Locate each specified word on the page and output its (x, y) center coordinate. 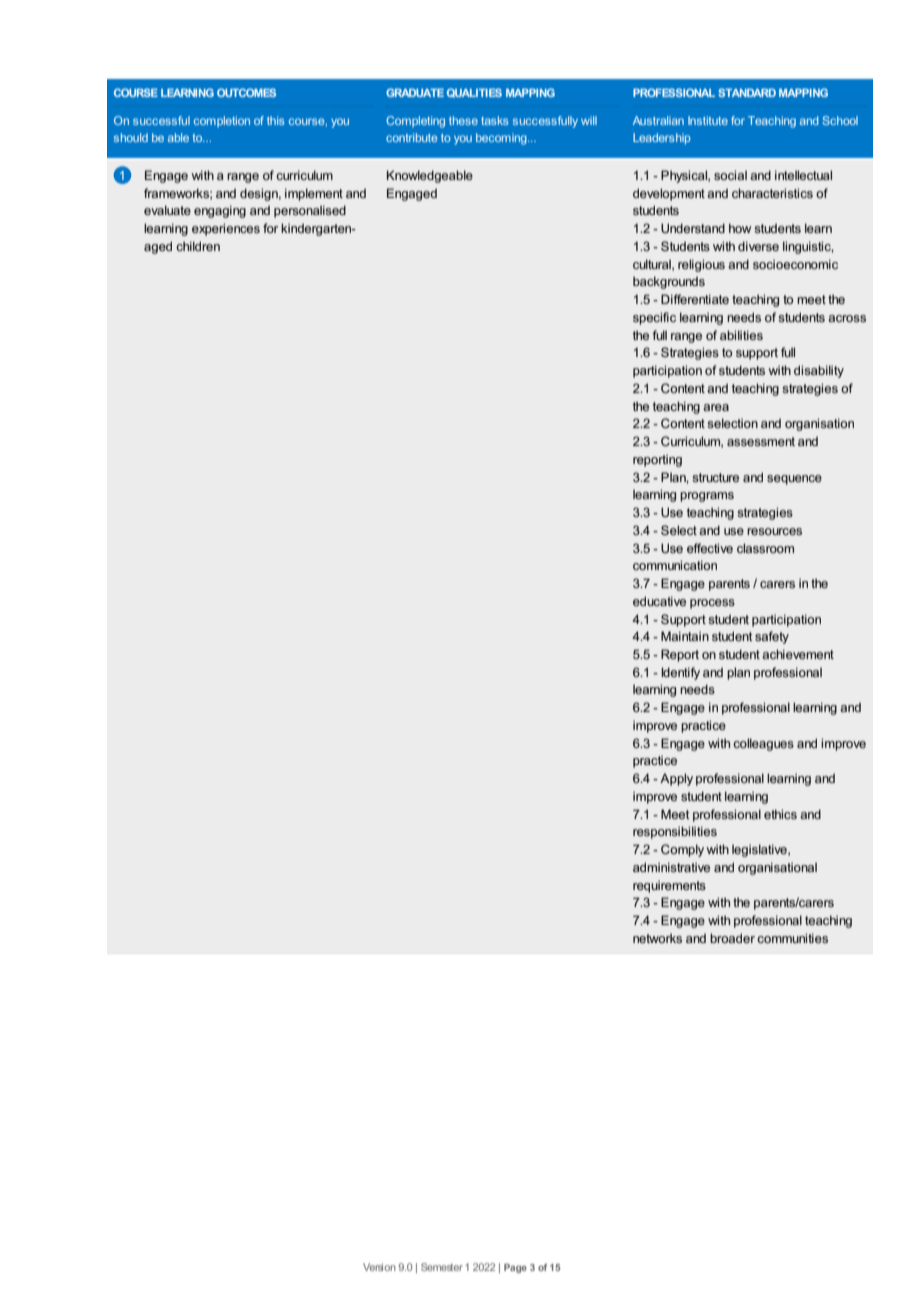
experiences (226, 229)
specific (654, 318)
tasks (494, 120)
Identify (680, 673)
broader (732, 938)
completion (222, 121)
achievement (798, 654)
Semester (442, 1267)
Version (379, 1267)
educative (659, 601)
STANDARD (747, 92)
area (716, 407)
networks (657, 938)
